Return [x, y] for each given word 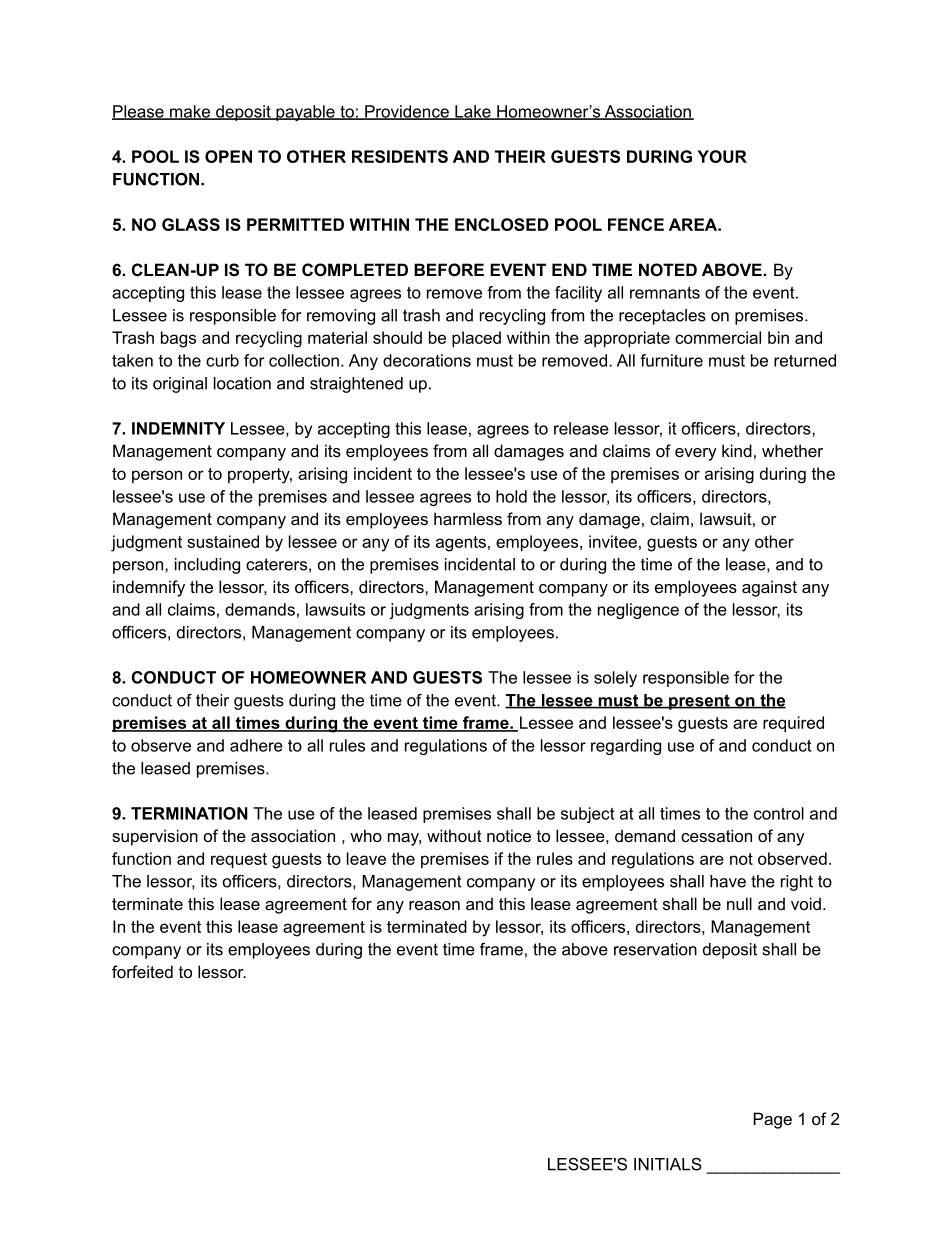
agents [461, 544]
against [769, 588]
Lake [473, 112]
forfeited [142, 971]
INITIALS [668, 1164]
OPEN [228, 156]
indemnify [149, 588]
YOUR [722, 156]
